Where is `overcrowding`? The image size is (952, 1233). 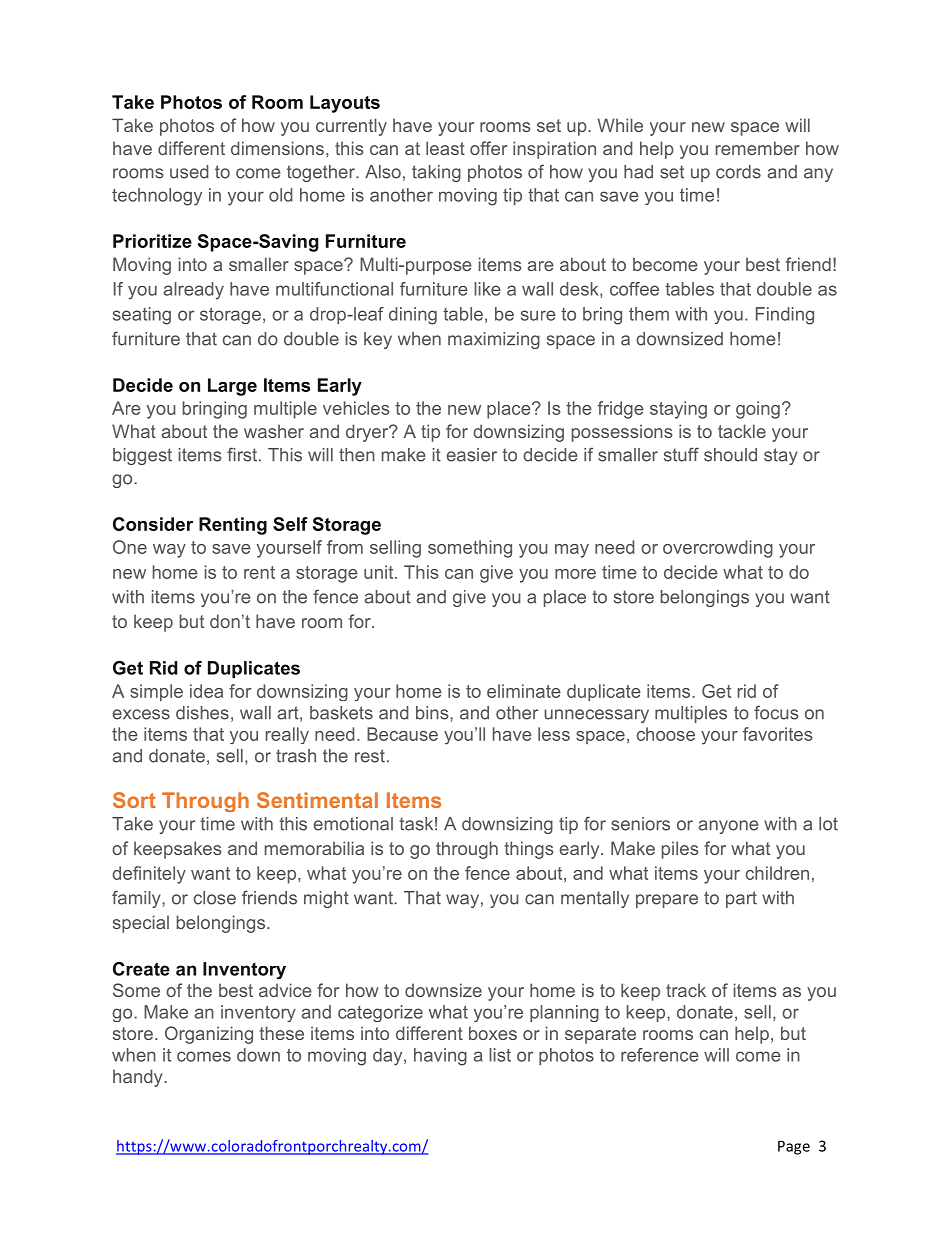 overcrowding is located at coordinates (718, 549).
